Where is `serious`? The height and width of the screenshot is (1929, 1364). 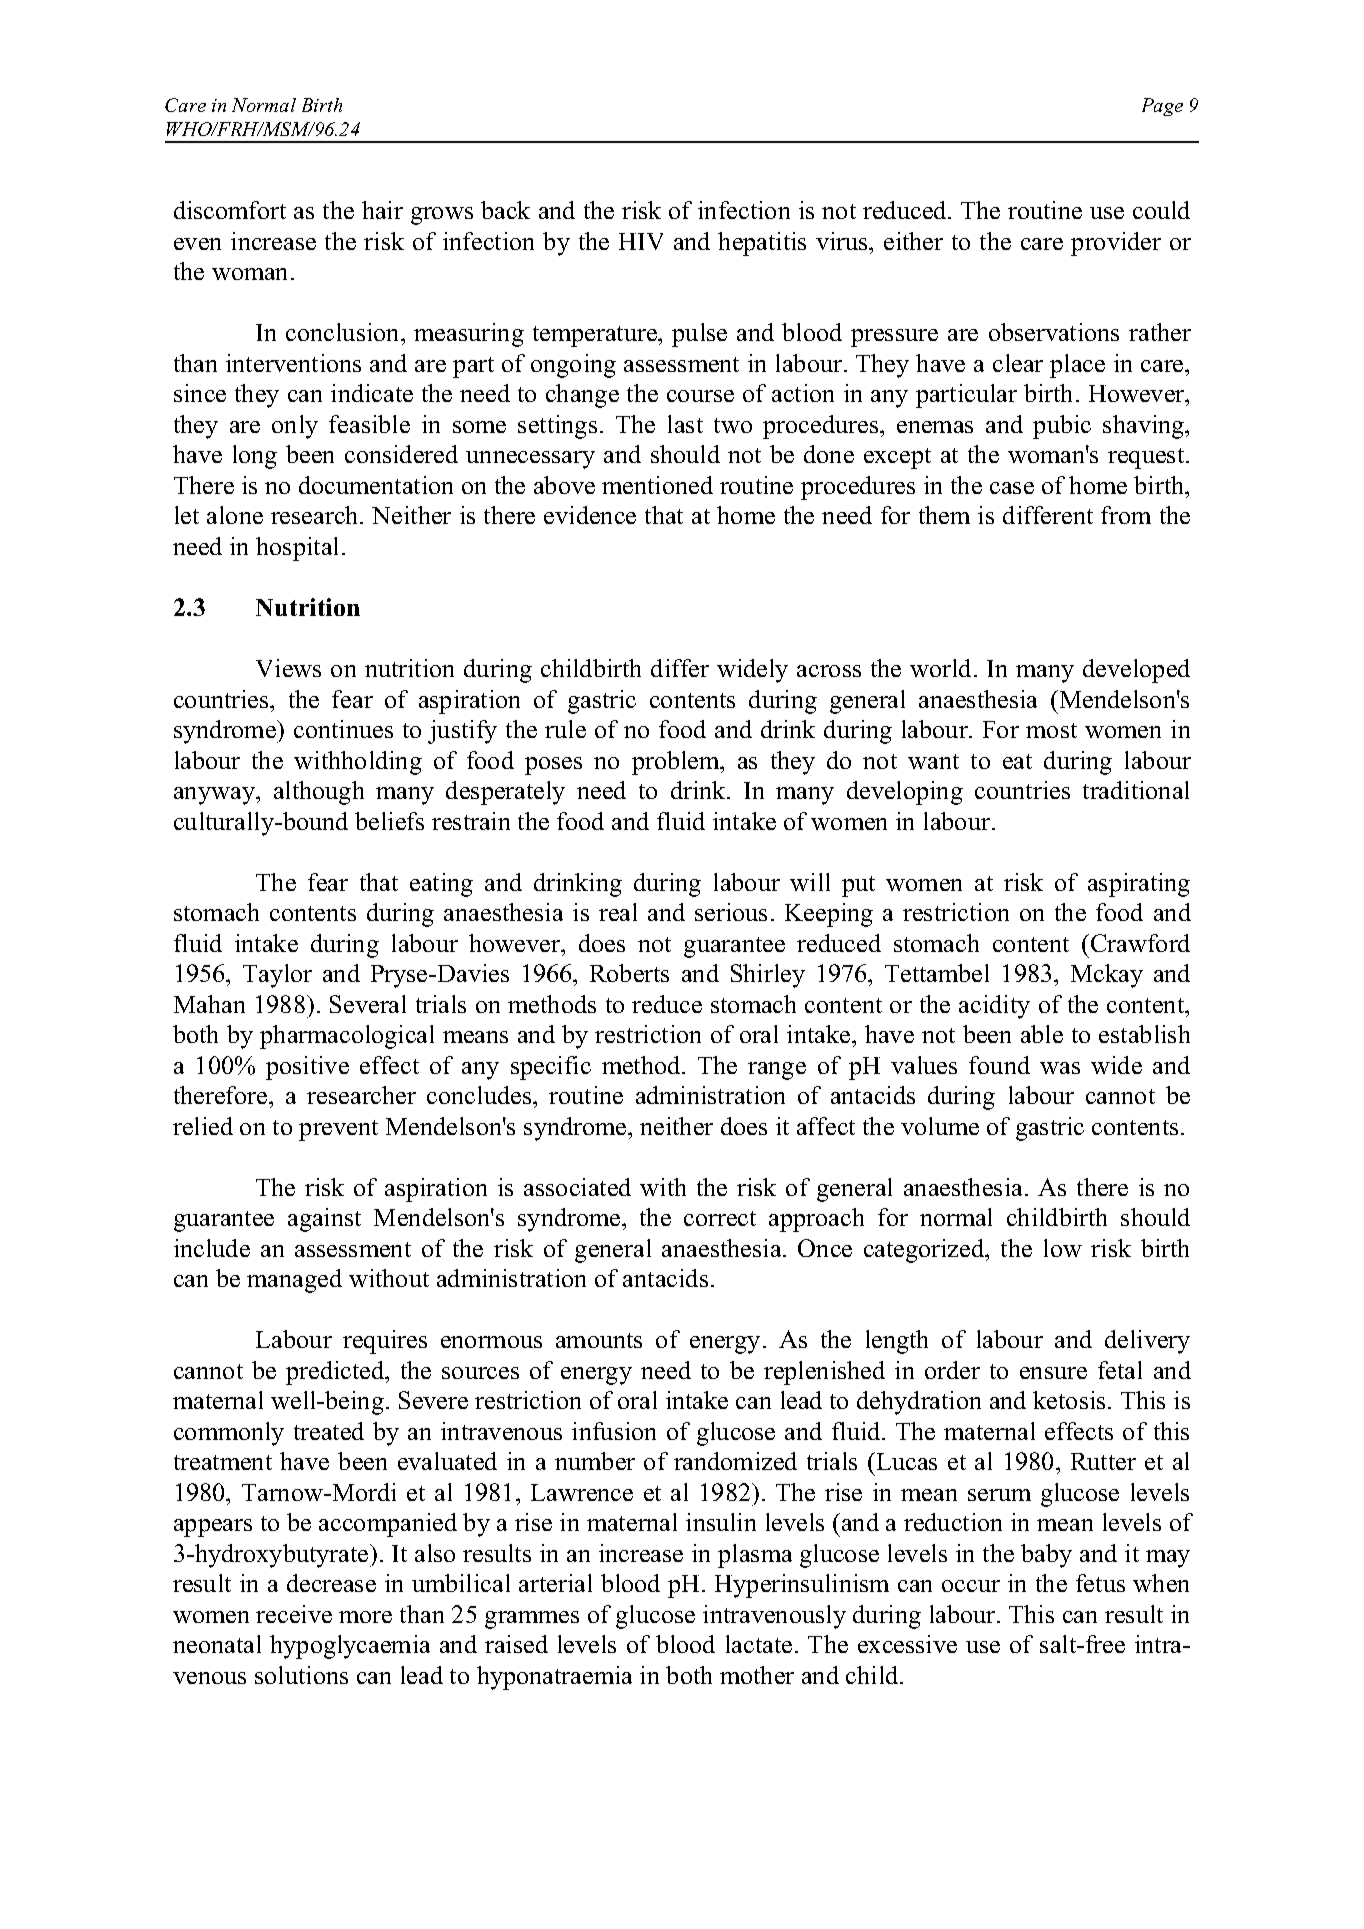 serious is located at coordinates (731, 912).
